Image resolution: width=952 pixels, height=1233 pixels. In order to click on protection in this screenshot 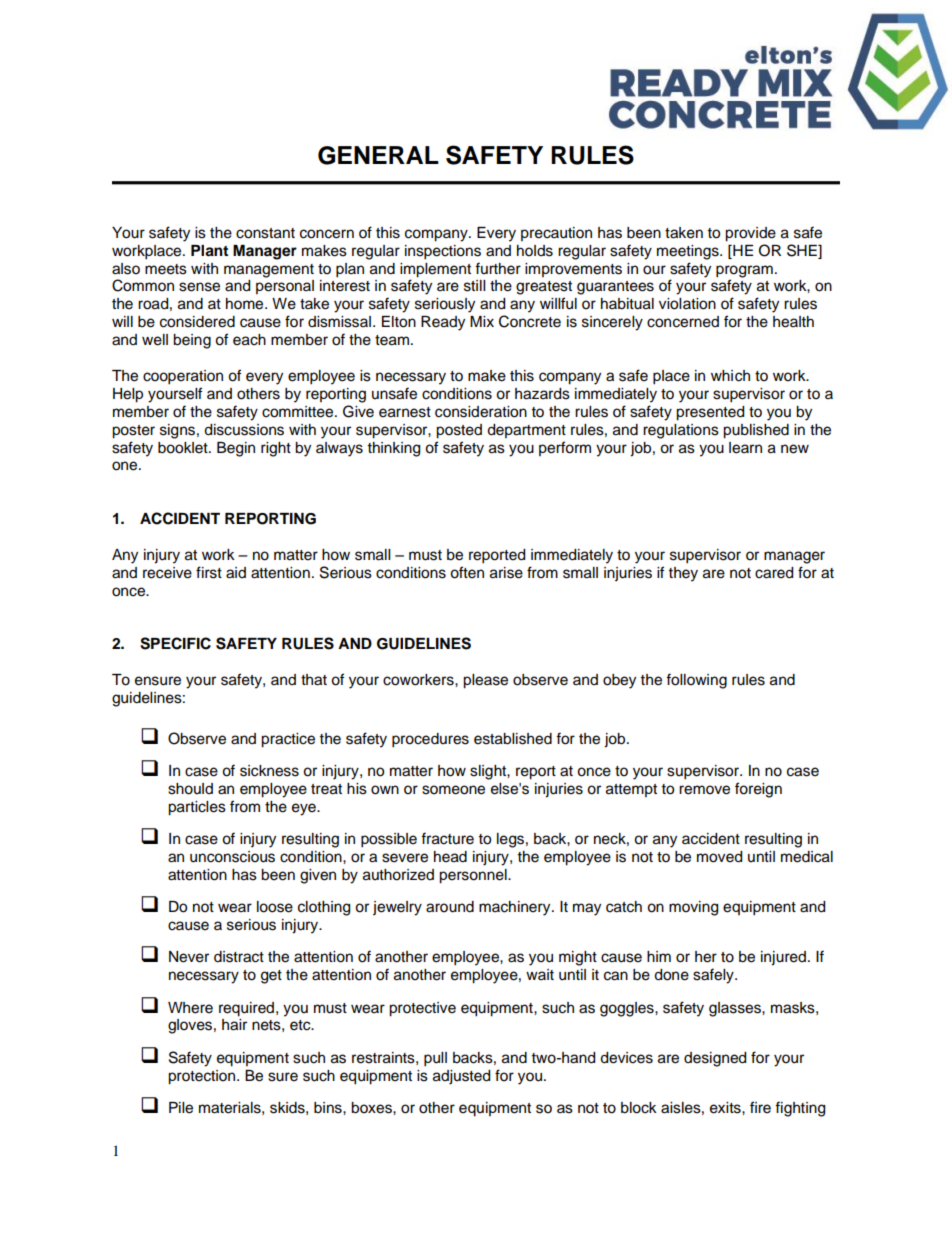, I will do `click(203, 1077)`.
